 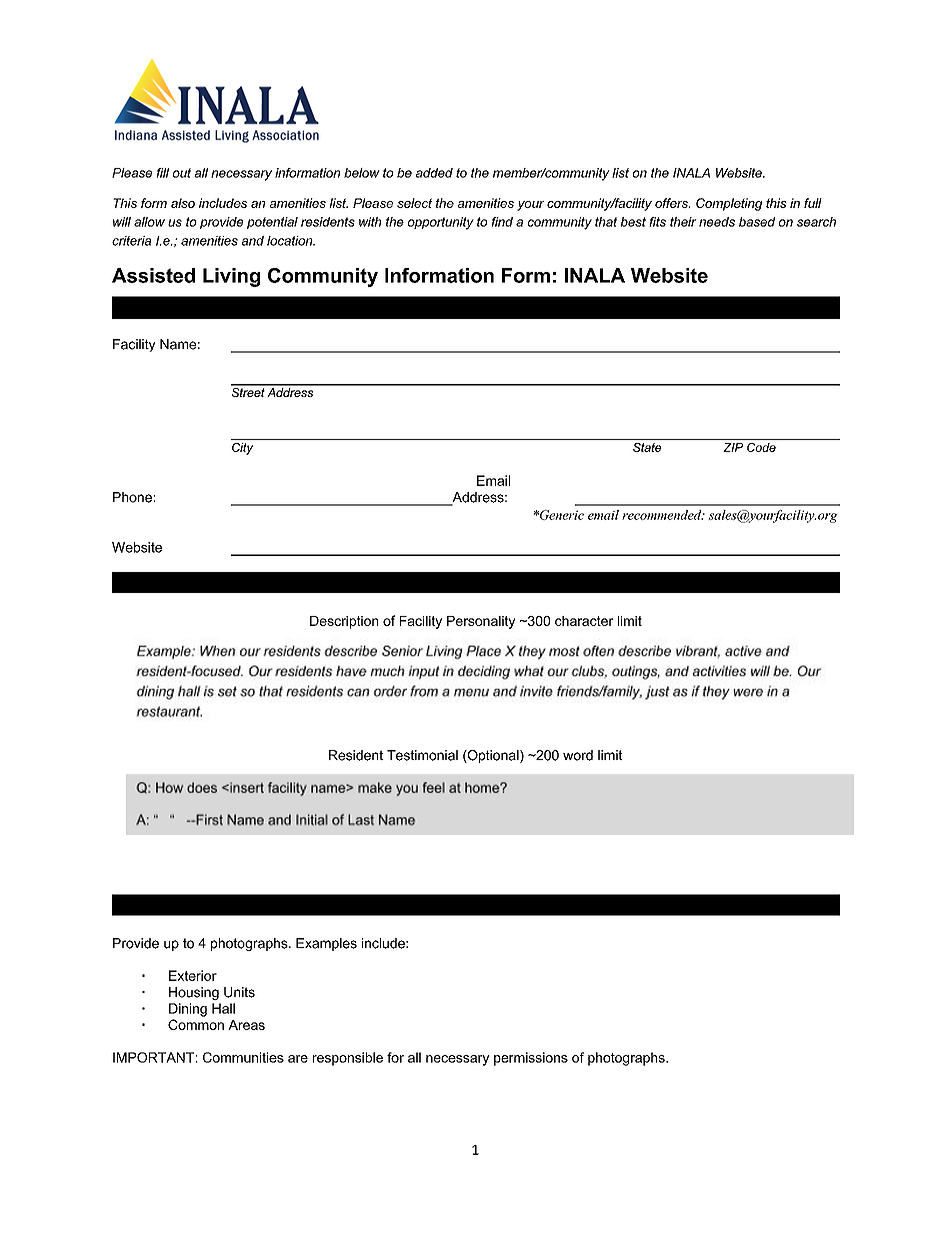 I want to click on Common, so click(x=196, y=1024).
